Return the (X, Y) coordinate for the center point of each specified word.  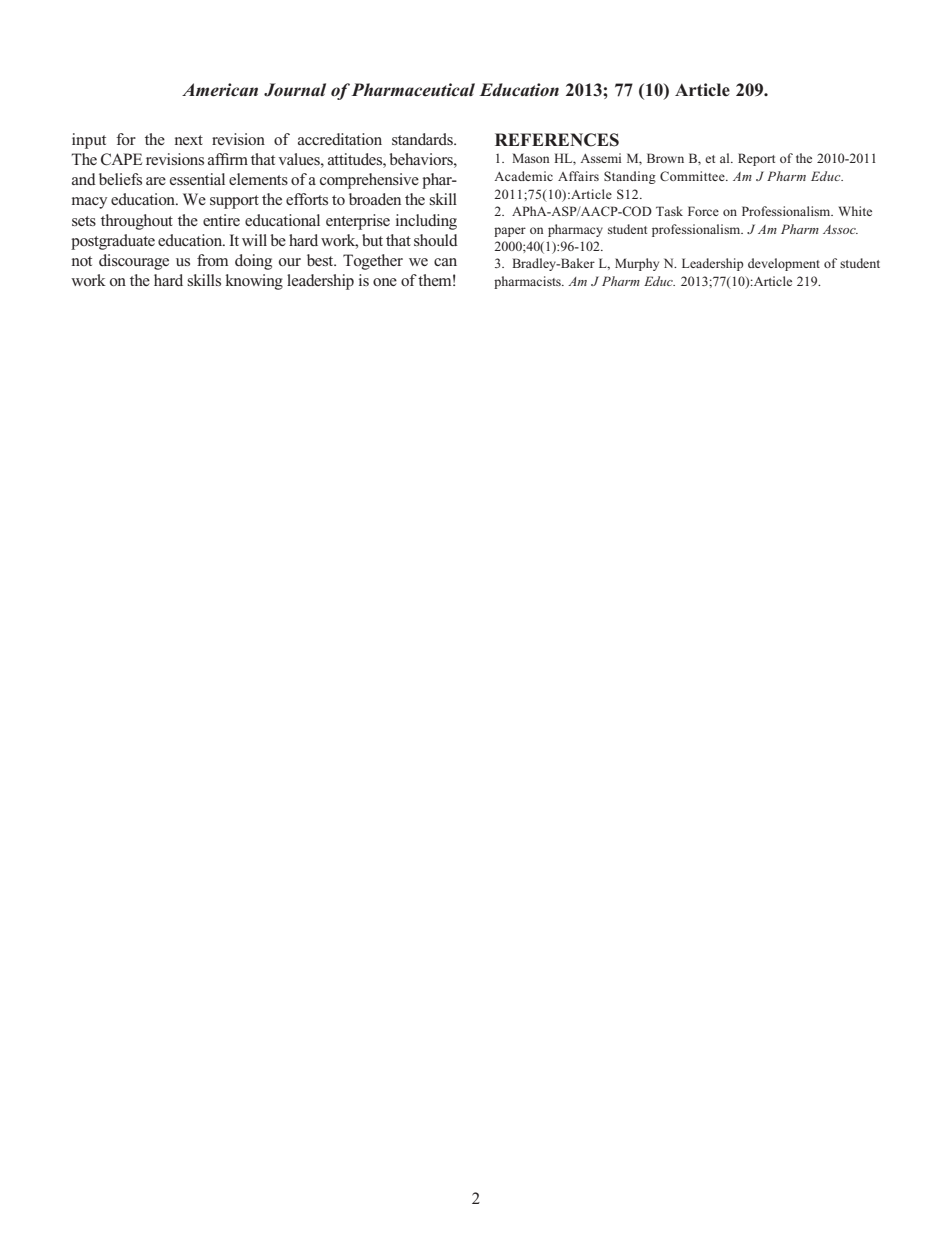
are (156, 181)
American (220, 90)
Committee (693, 176)
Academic (523, 176)
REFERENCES (557, 140)
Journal (295, 90)
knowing (254, 282)
